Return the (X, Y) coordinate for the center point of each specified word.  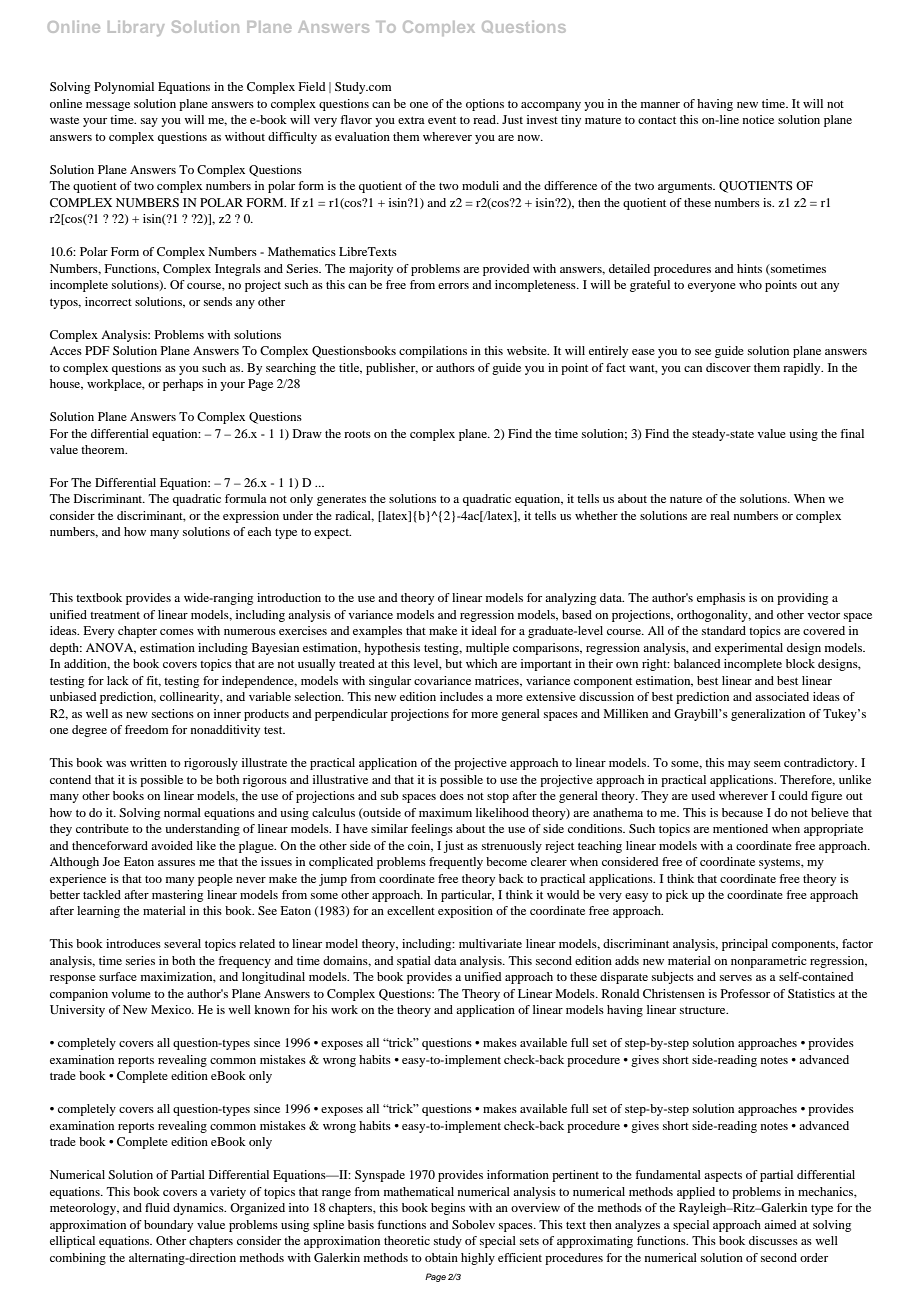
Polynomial (124, 88)
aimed (780, 1224)
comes (177, 632)
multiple (487, 649)
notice (758, 119)
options (485, 105)
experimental (749, 649)
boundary (168, 1226)
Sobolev (473, 1224)
